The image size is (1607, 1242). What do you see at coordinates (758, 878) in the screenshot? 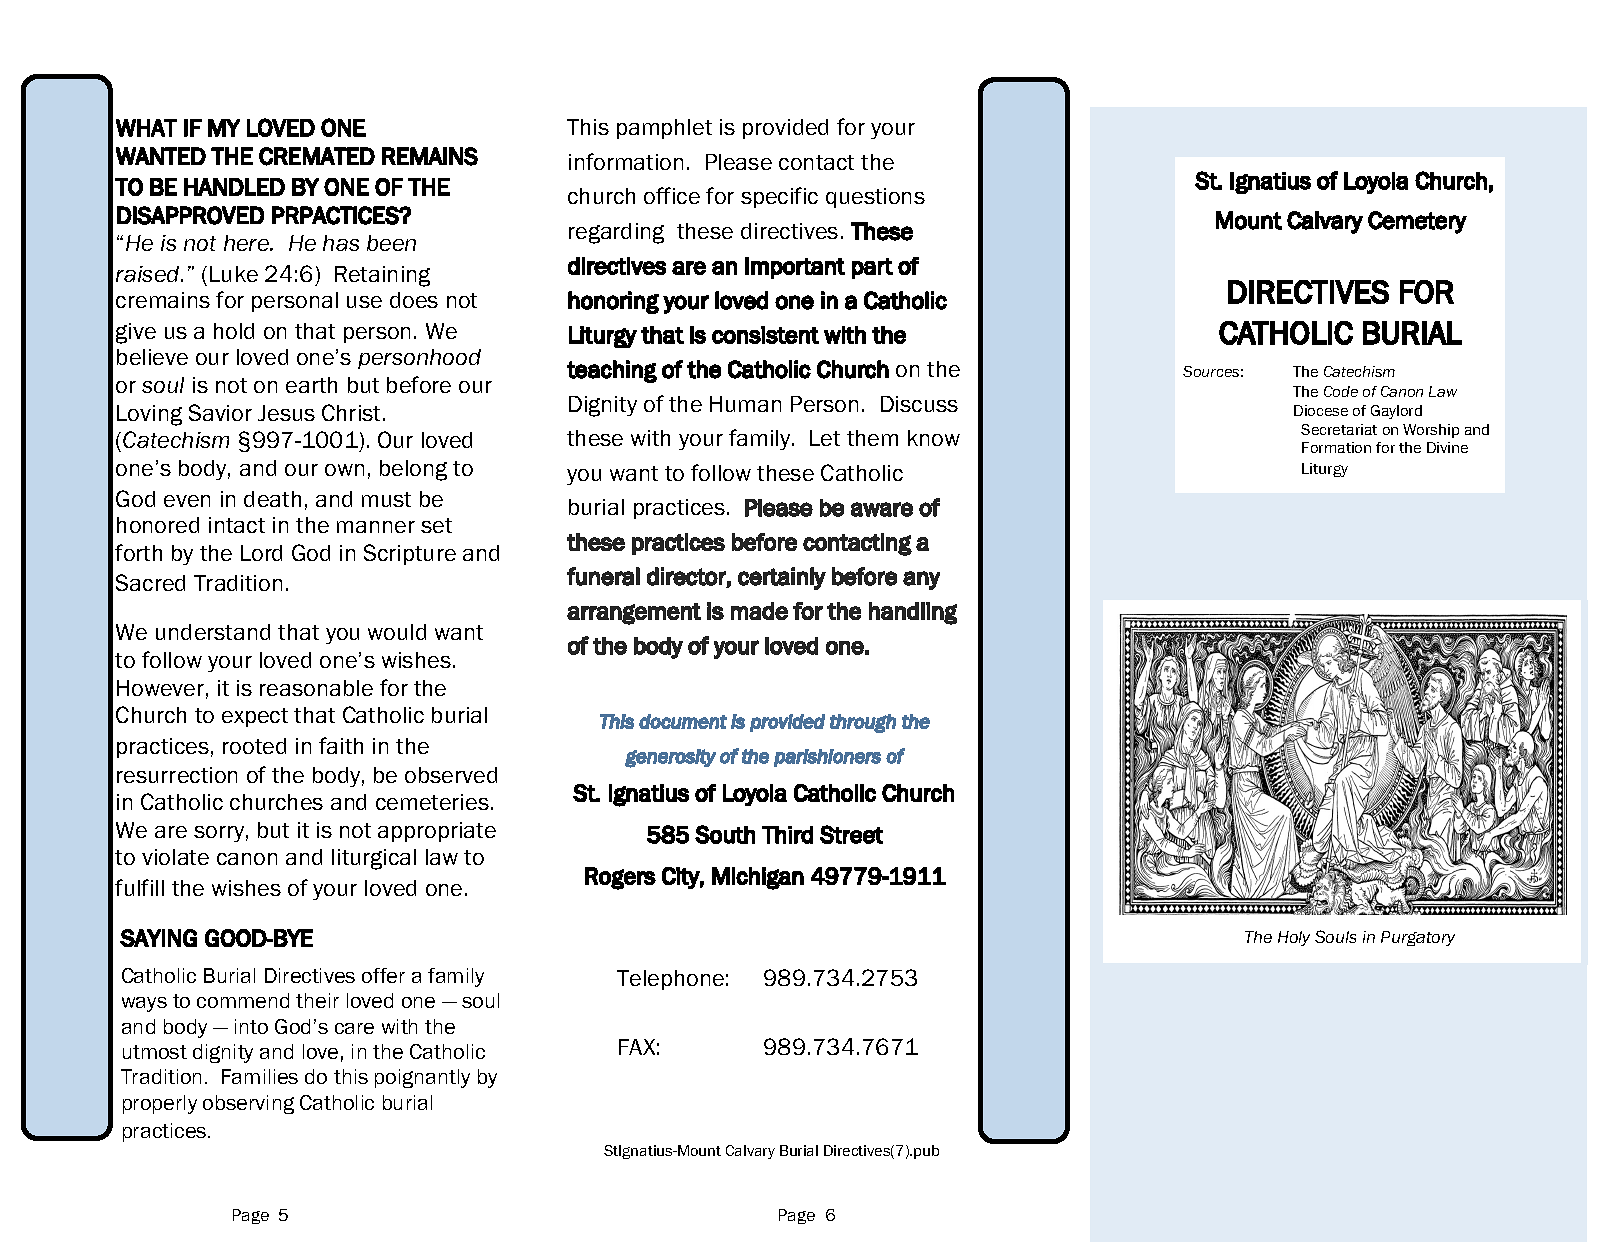
I see `Michigan` at bounding box center [758, 878].
